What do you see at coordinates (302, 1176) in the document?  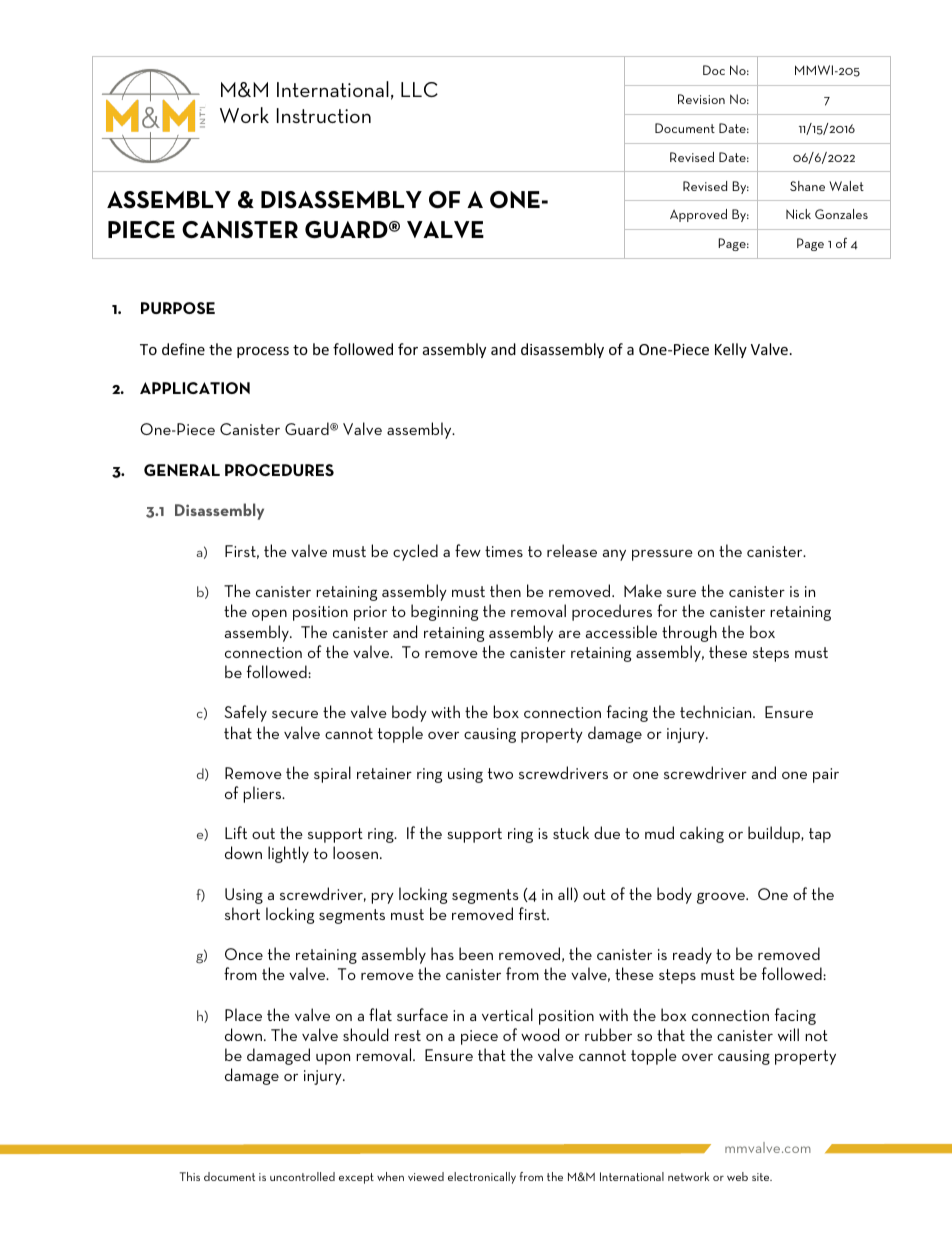 I see `uncontrolled` at bounding box center [302, 1176].
